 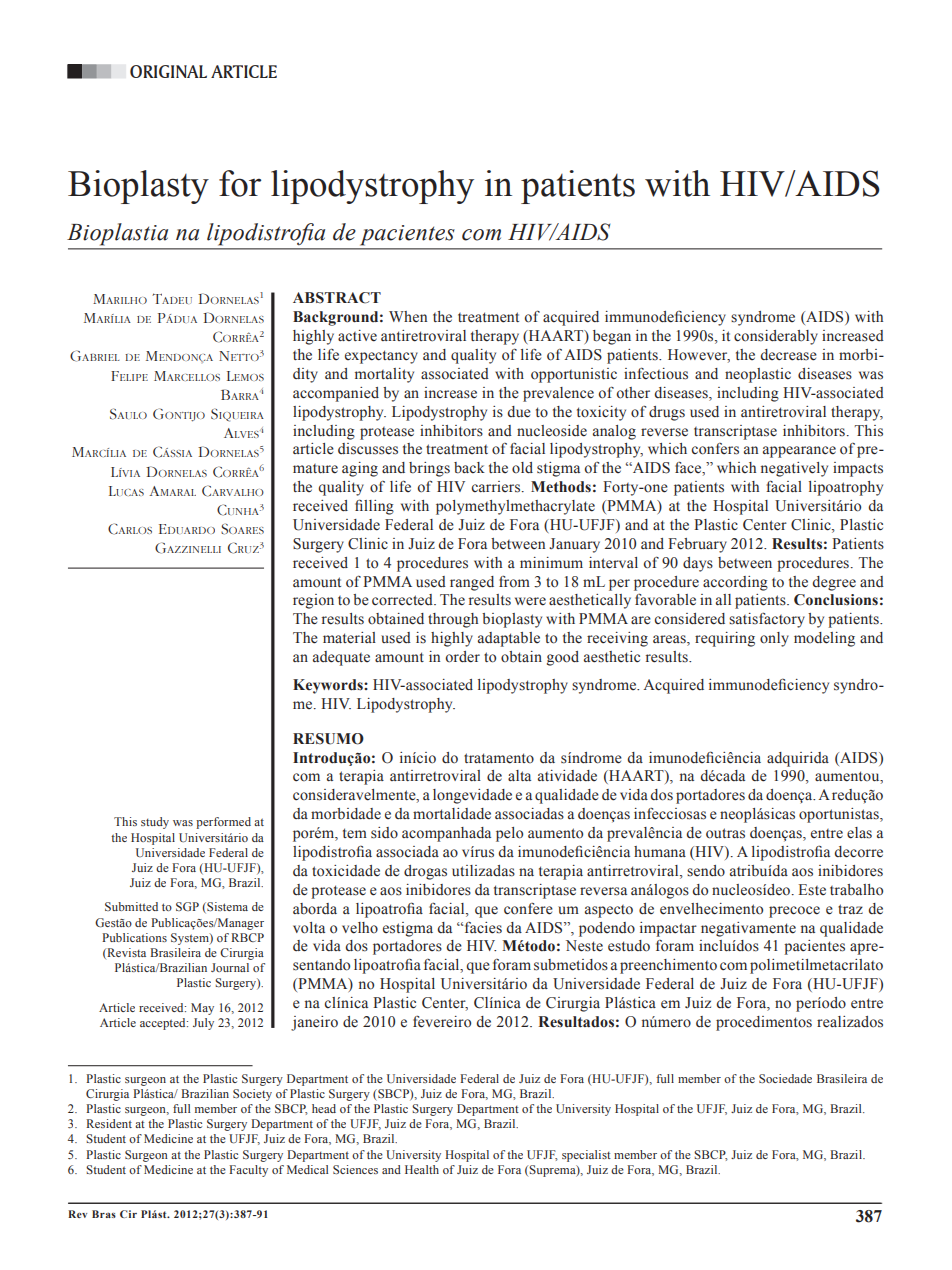 What do you see at coordinates (519, 775) in the image?
I see `alta` at bounding box center [519, 775].
